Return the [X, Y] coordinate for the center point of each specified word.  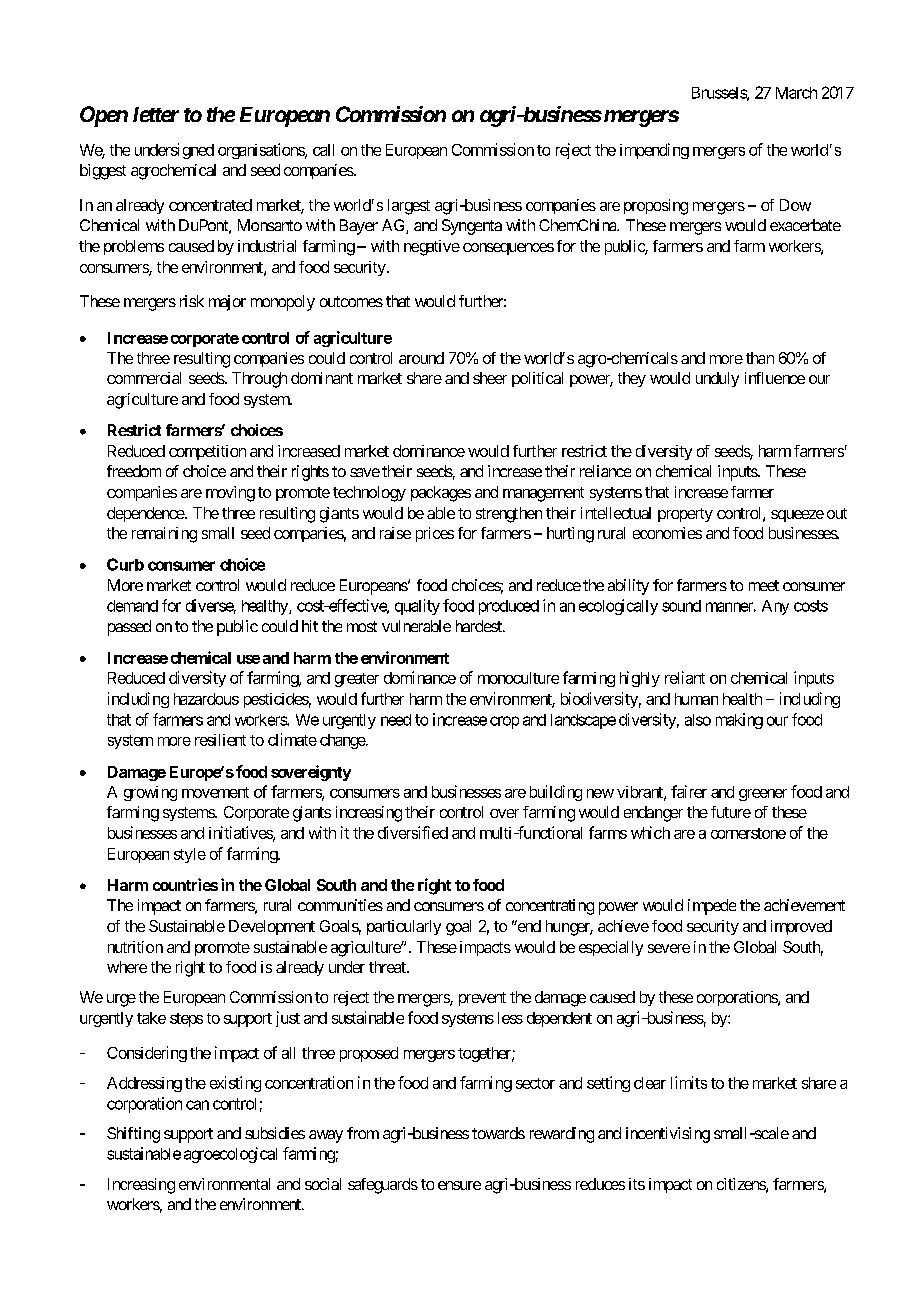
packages [441, 494]
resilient [220, 740]
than [760, 358]
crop [504, 722]
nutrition [135, 947]
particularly [404, 927]
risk [192, 301]
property [685, 515]
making [739, 721]
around [421, 358]
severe [669, 948]
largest [409, 207]
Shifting [133, 1135]
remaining [164, 535]
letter [156, 114]
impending [654, 151]
